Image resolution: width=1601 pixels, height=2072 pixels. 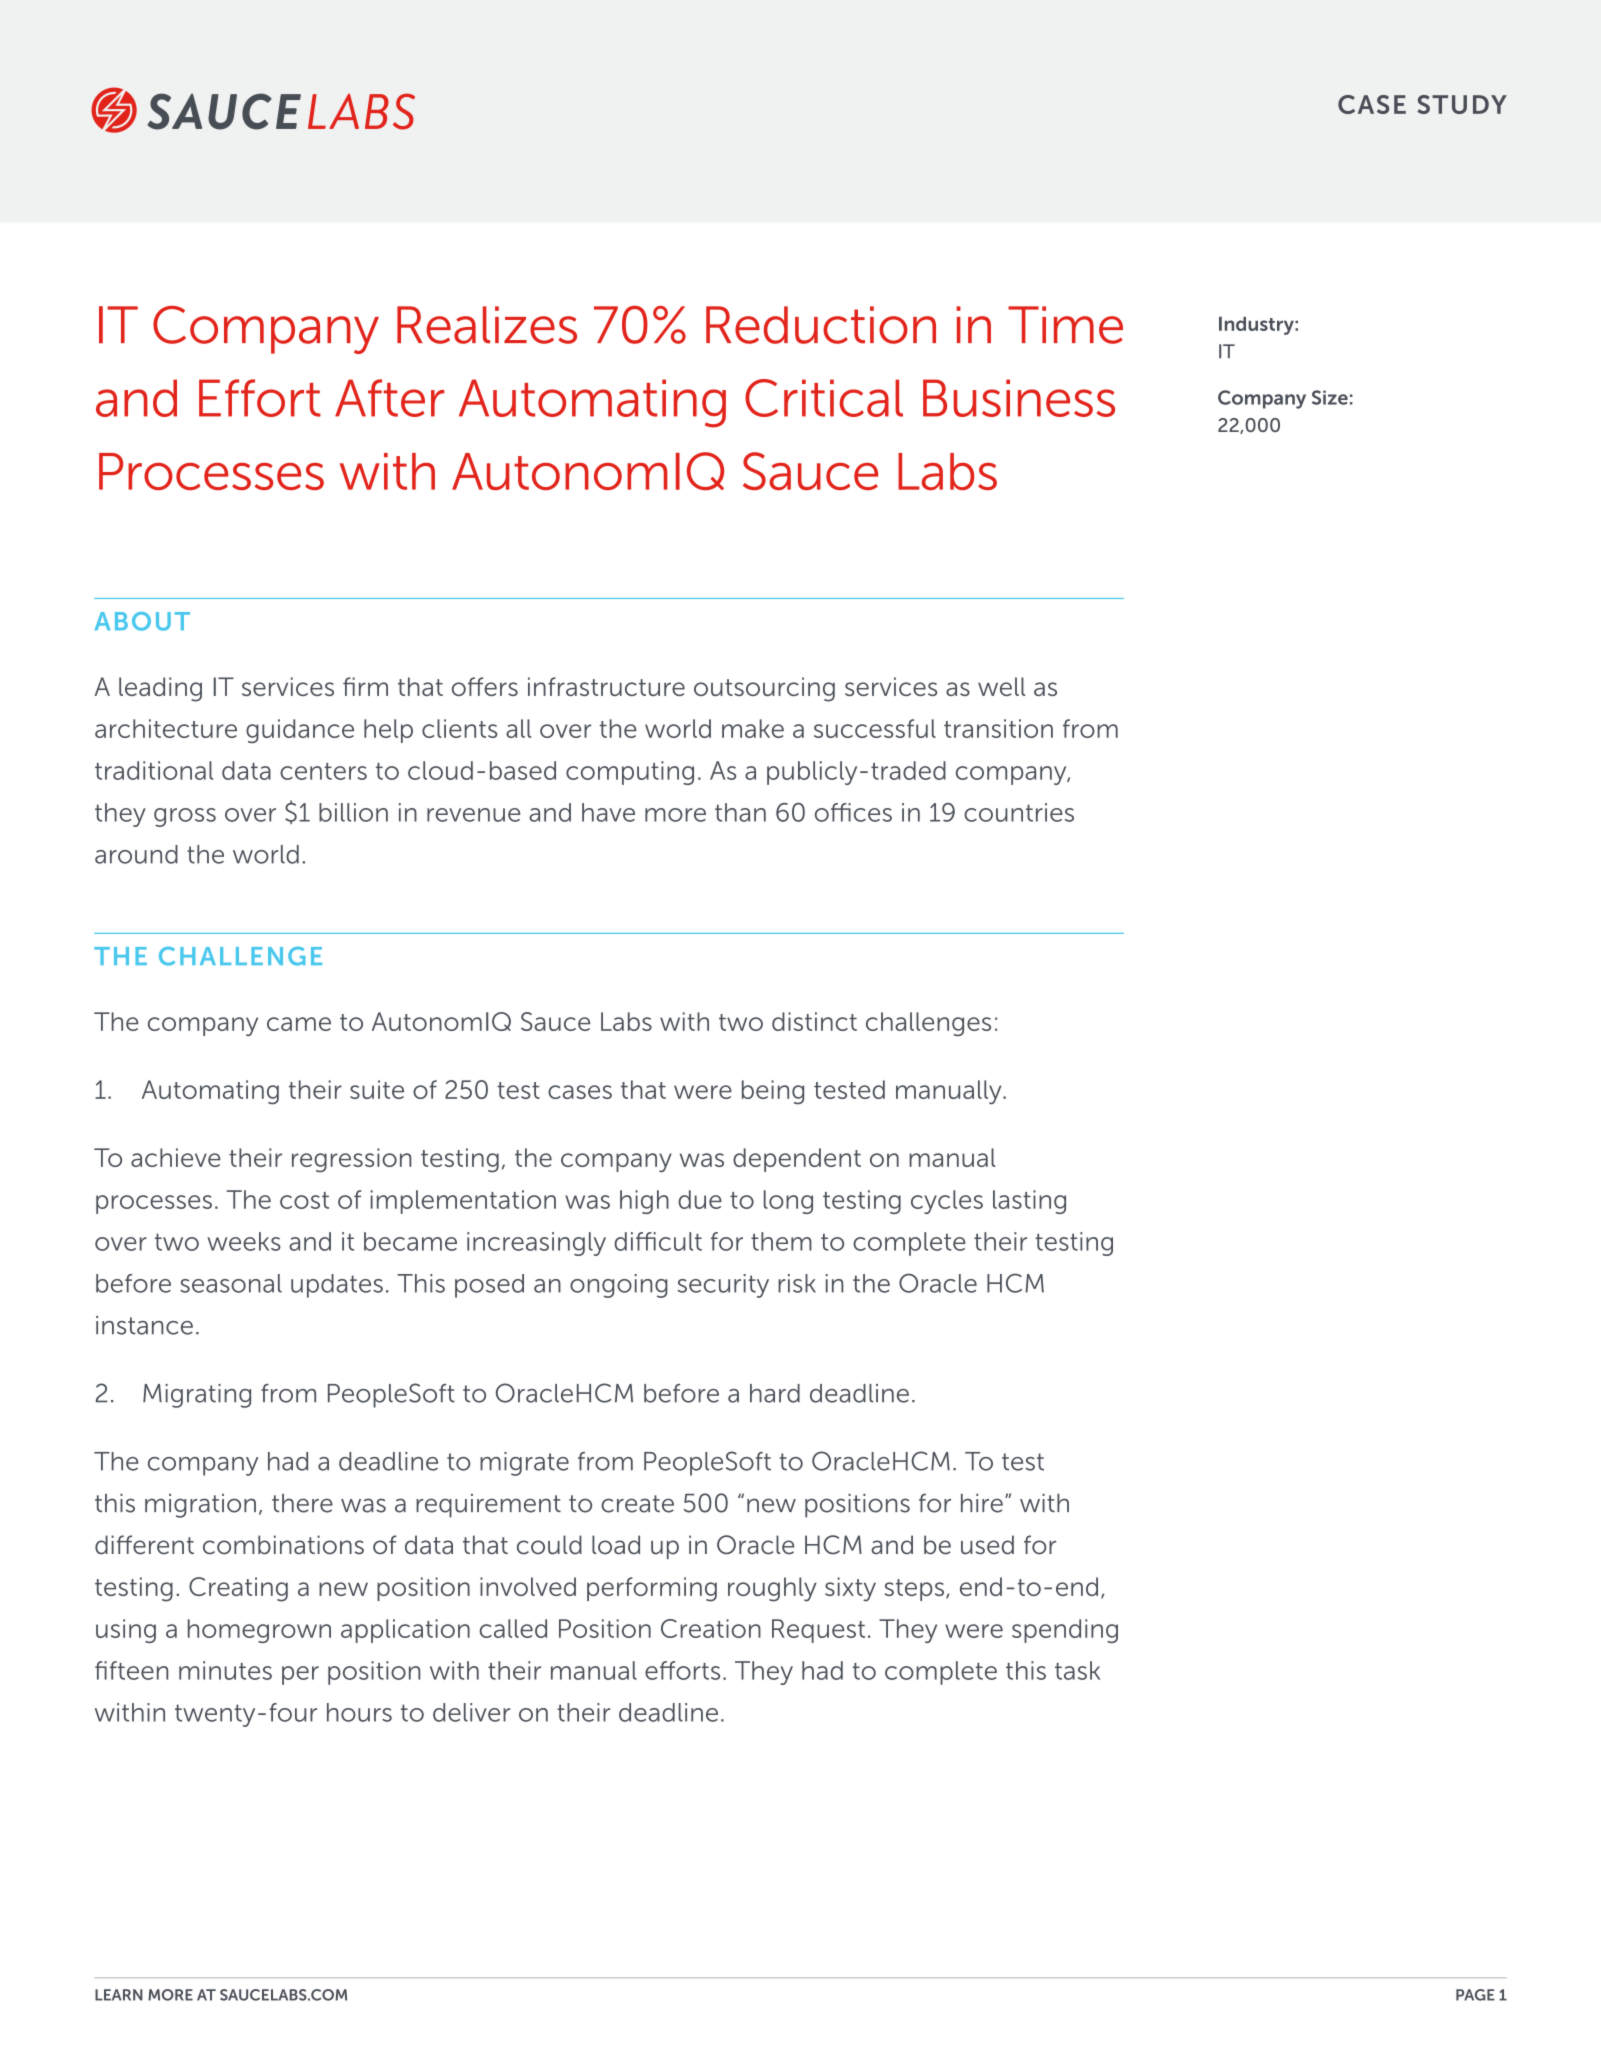 I want to click on STUDY, so click(x=1462, y=104).
